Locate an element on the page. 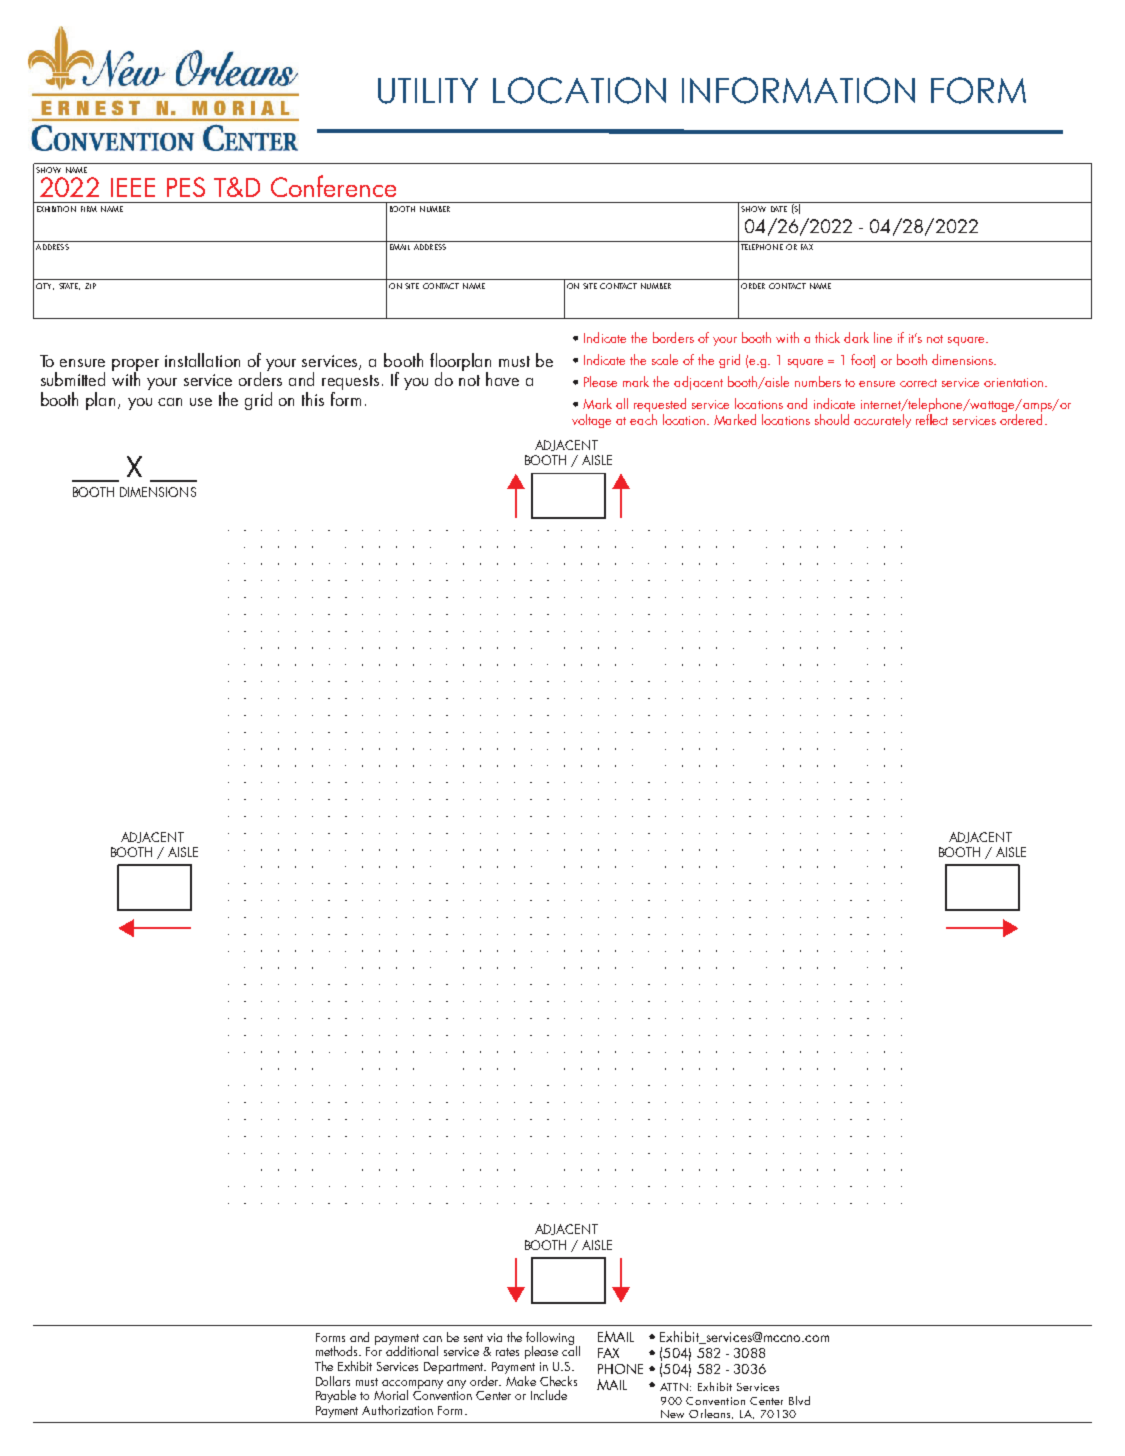 This document has width=1125, height=1456. voltage is located at coordinates (591, 421).
